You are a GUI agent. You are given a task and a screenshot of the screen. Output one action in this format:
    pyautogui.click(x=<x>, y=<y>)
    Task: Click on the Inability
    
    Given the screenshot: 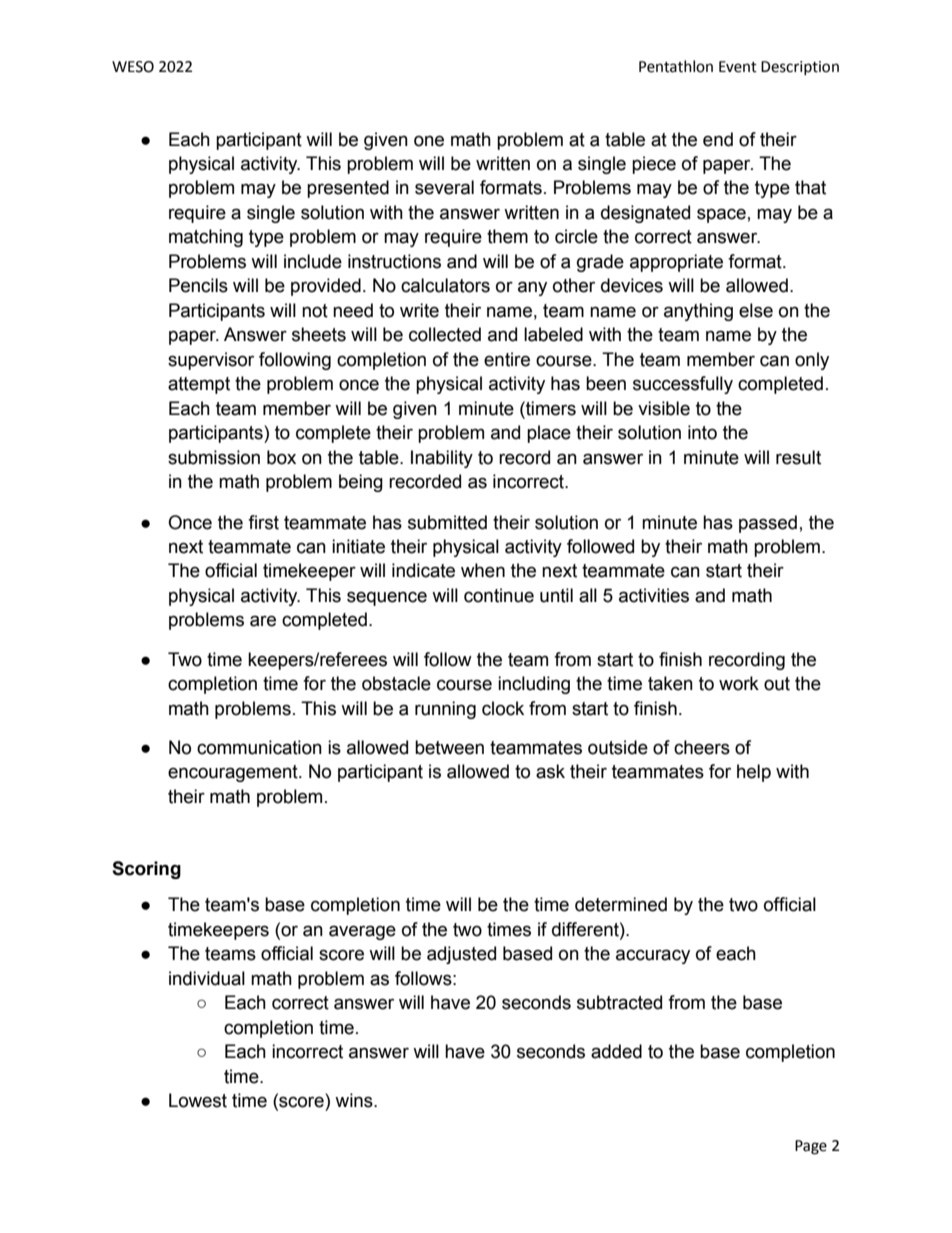 What is the action you would take?
    pyautogui.click(x=442, y=459)
